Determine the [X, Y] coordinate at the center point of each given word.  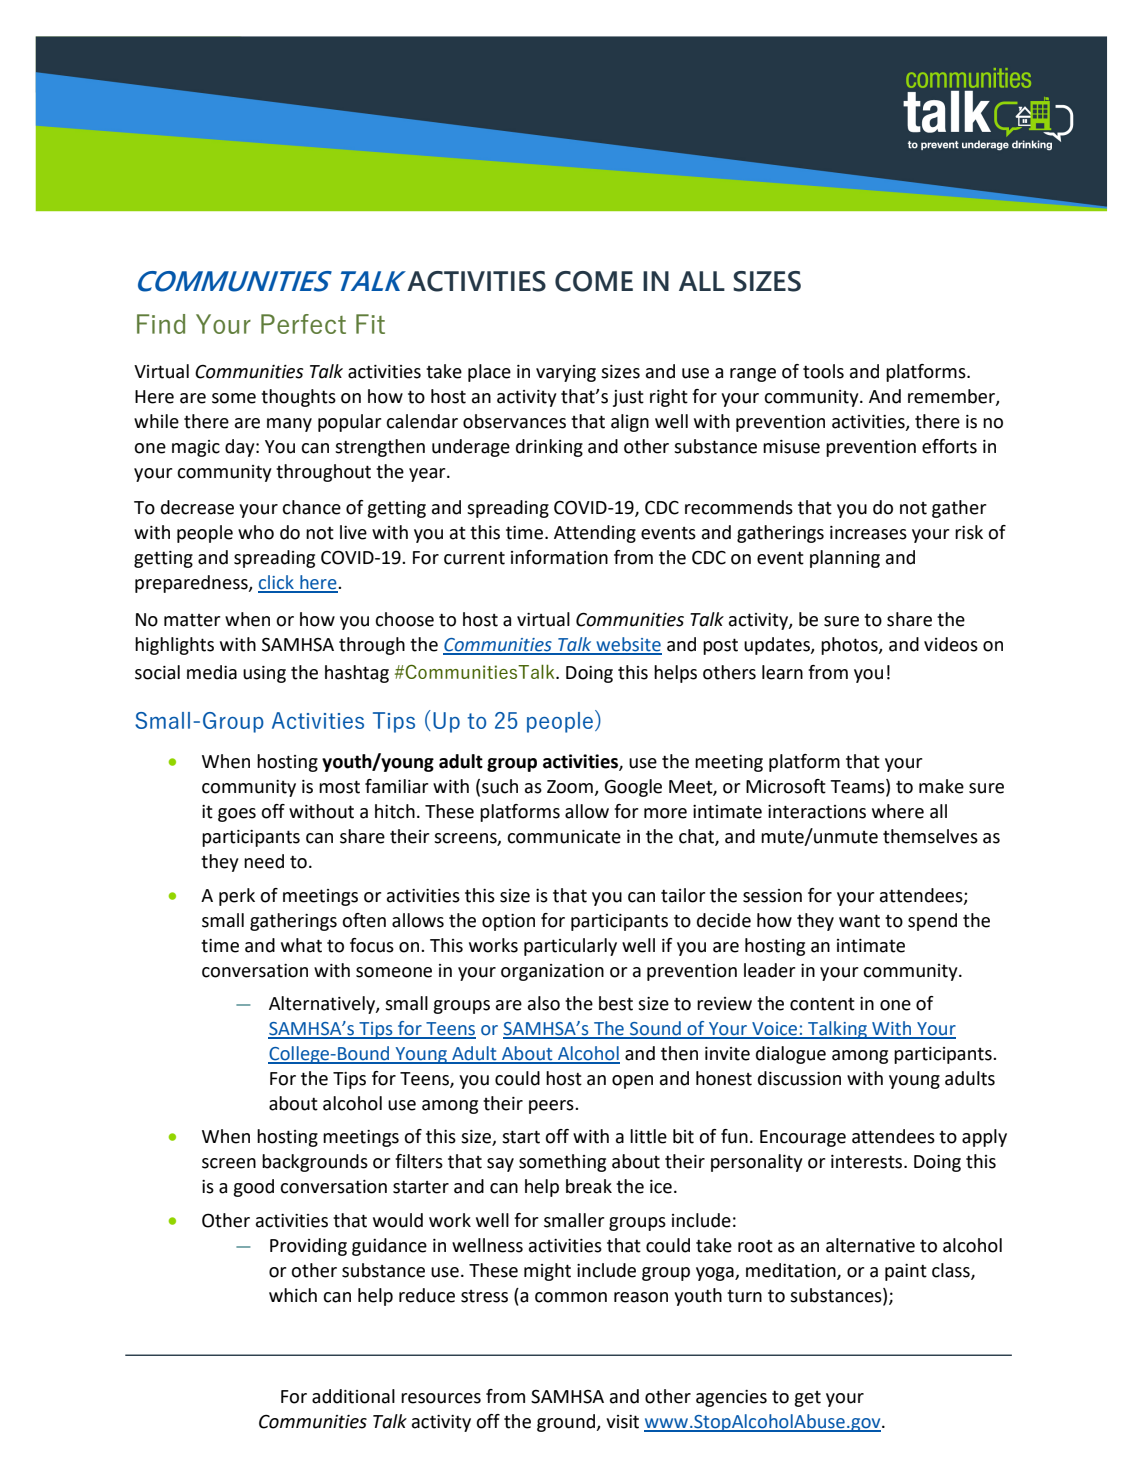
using [264, 674]
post [720, 646]
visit [622, 1422]
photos [850, 646]
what [301, 945]
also [544, 1003]
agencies [731, 1398]
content [822, 1004]
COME [594, 281]
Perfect [303, 324]
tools [823, 371]
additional [353, 1396]
